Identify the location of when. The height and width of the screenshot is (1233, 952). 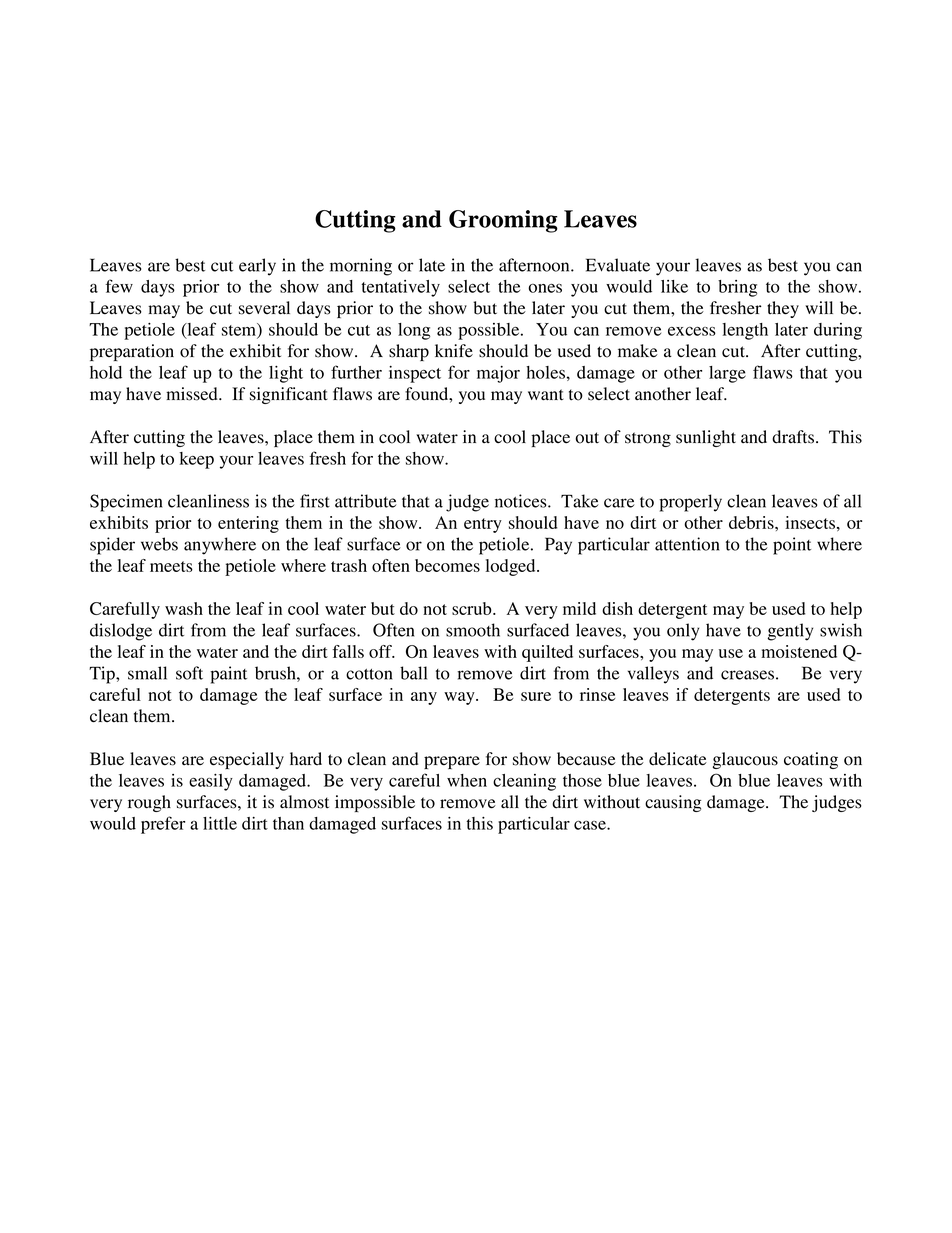
(467, 780).
